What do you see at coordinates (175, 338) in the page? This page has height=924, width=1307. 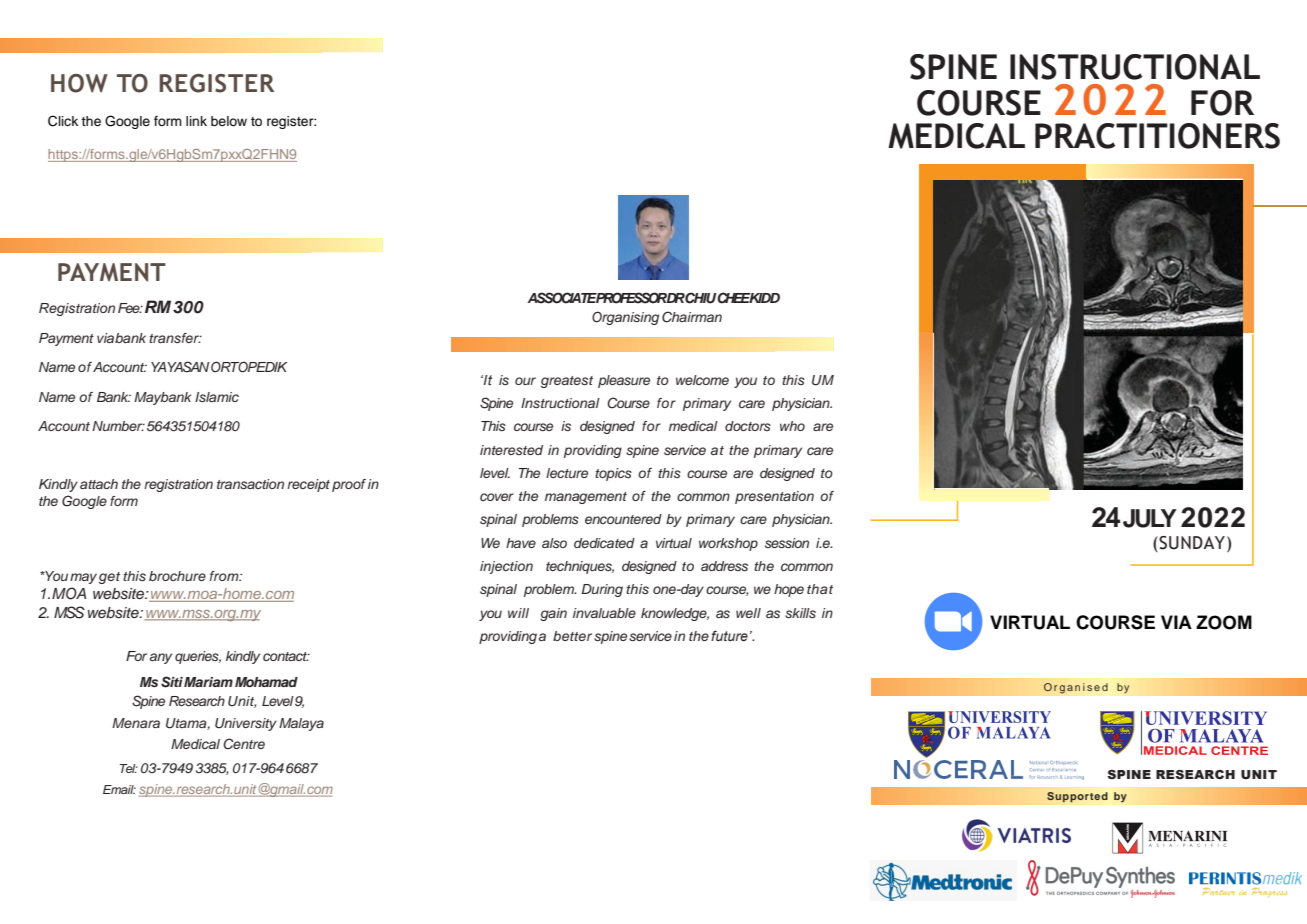 I see `transfer` at bounding box center [175, 338].
